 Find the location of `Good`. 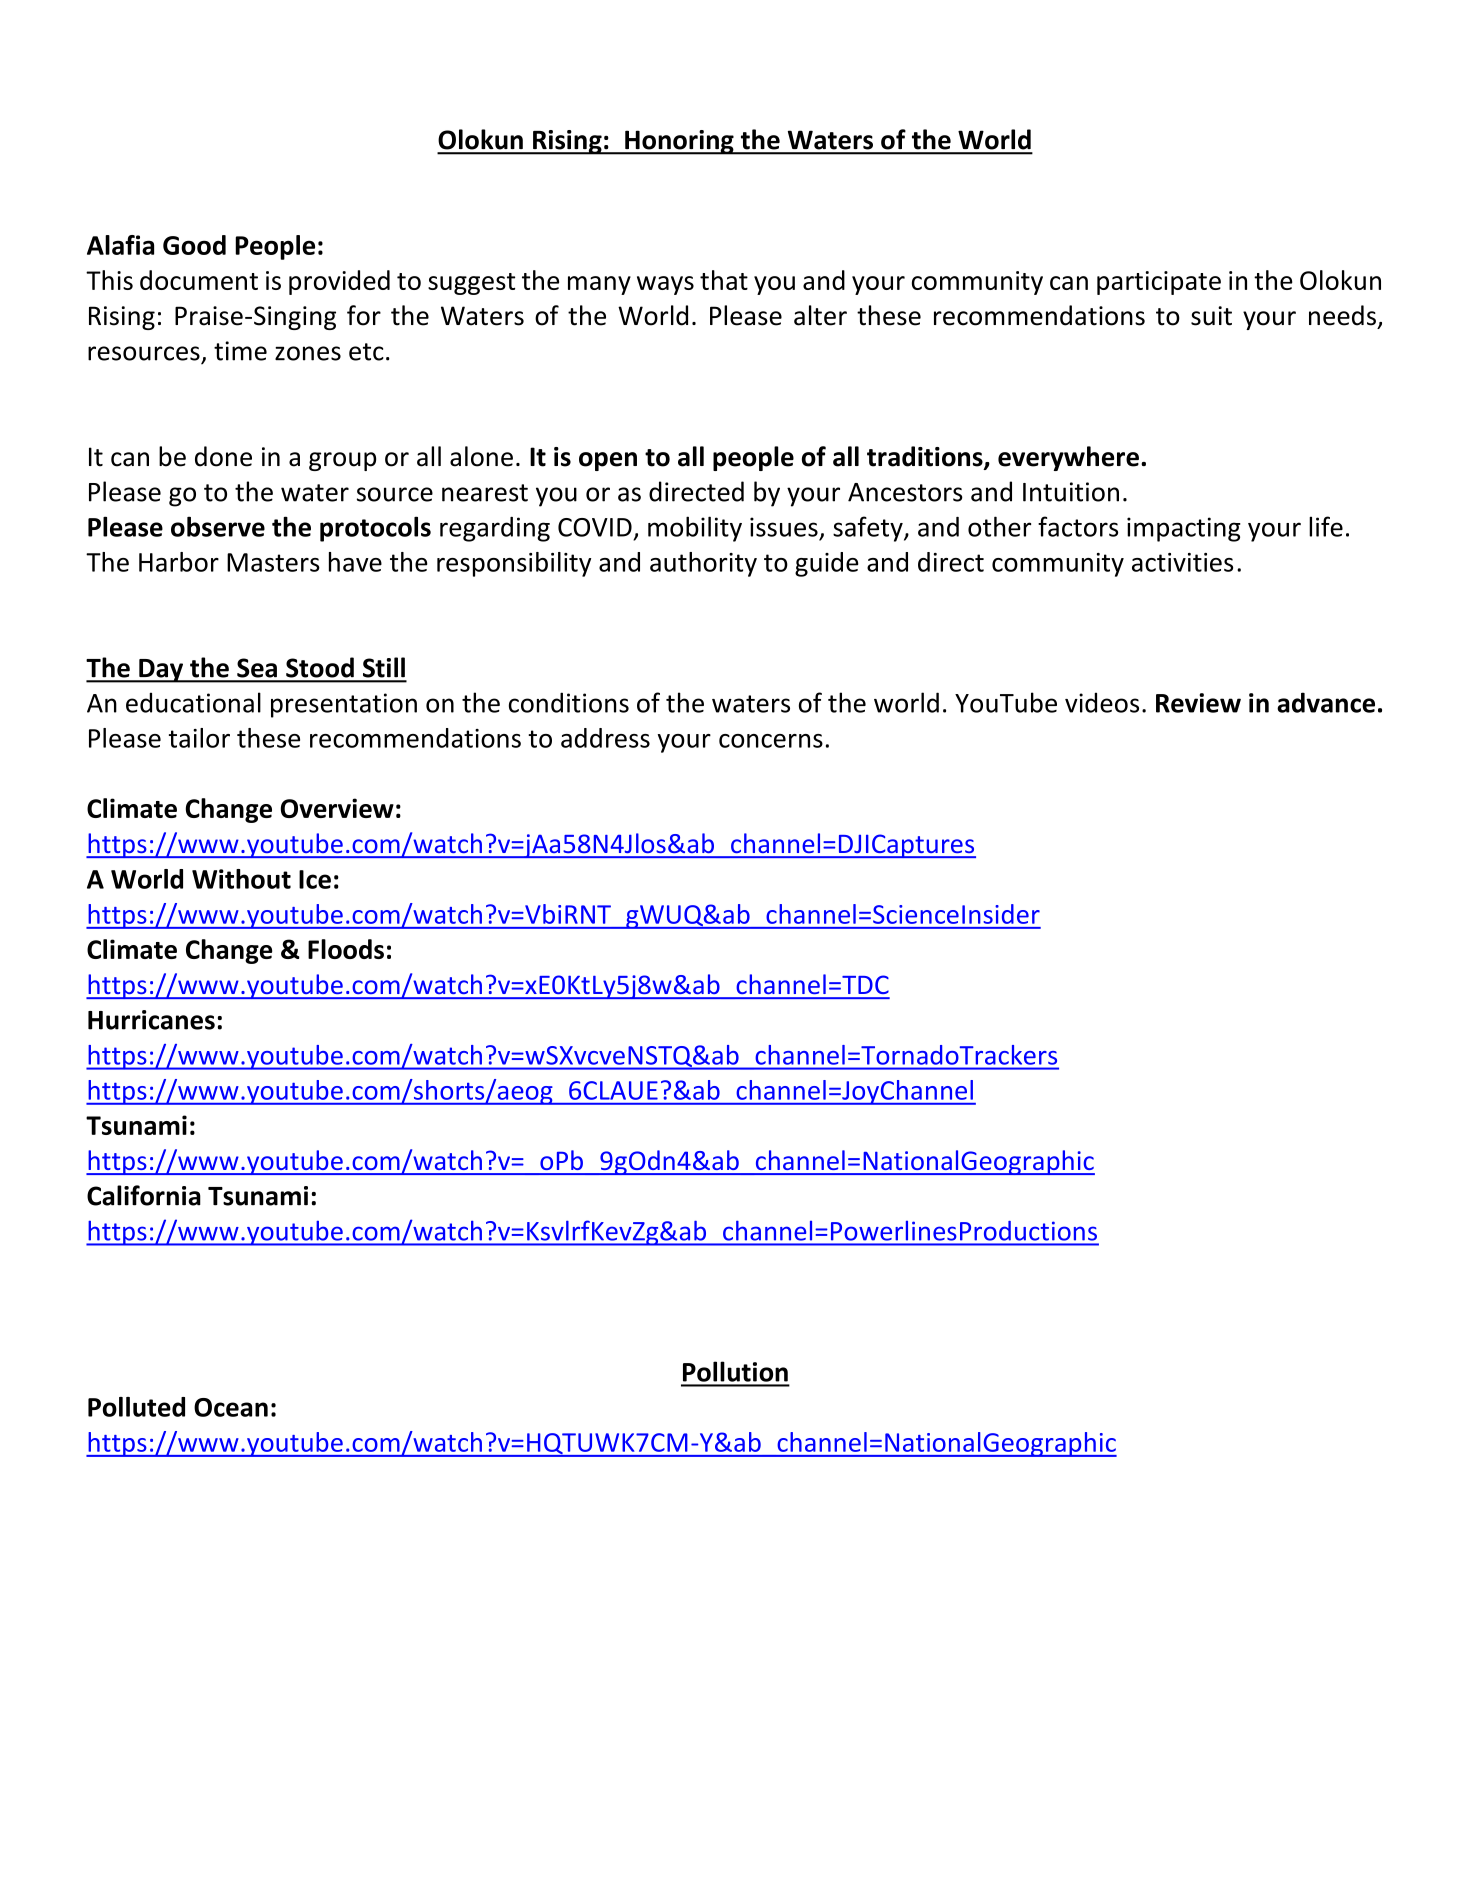

Good is located at coordinates (194, 245).
